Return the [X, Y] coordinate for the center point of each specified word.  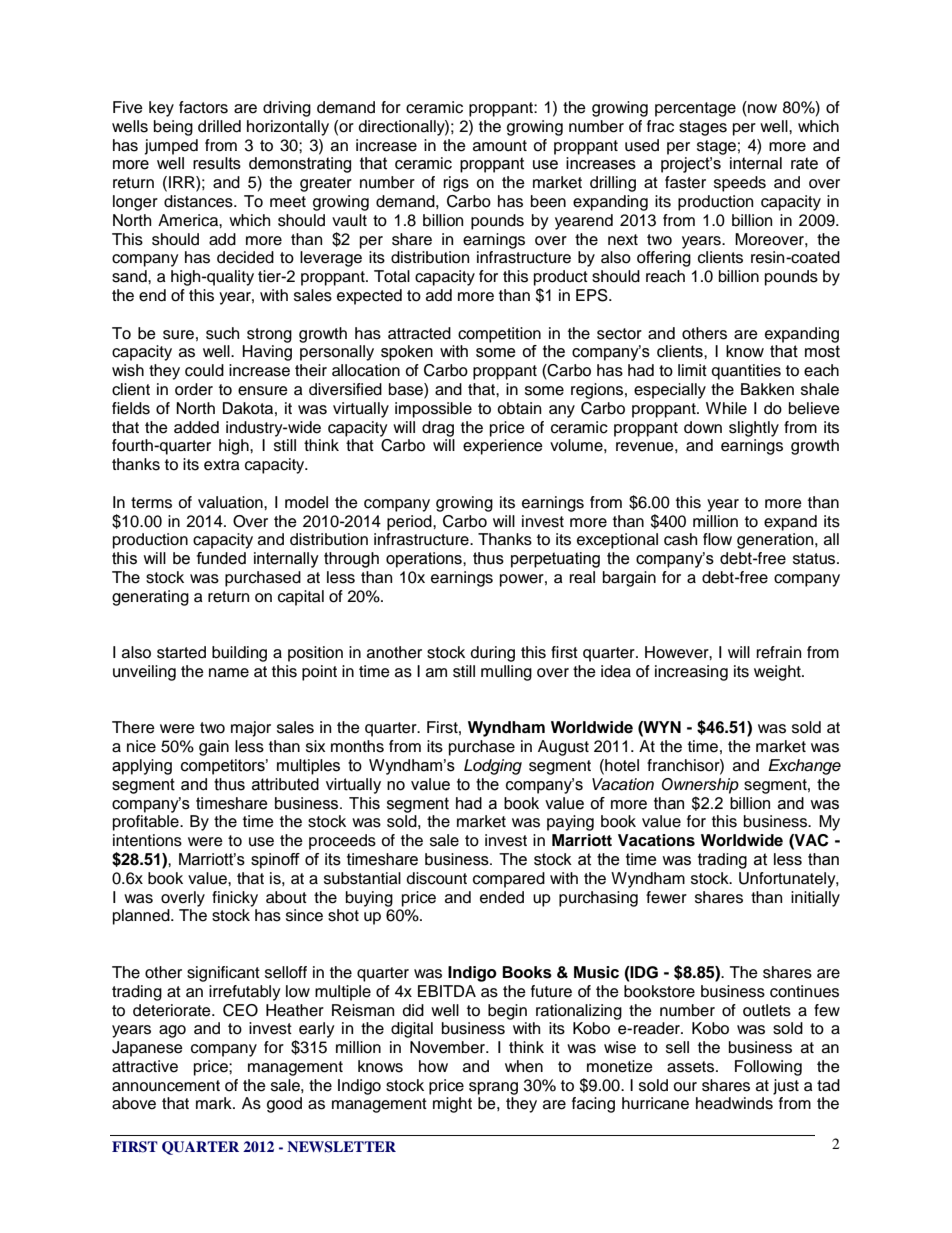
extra [222, 465]
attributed [285, 784]
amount [500, 146]
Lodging [493, 767]
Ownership [700, 786]
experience [503, 447]
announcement [166, 1086]
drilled [219, 126]
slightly [754, 429]
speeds [740, 184]
